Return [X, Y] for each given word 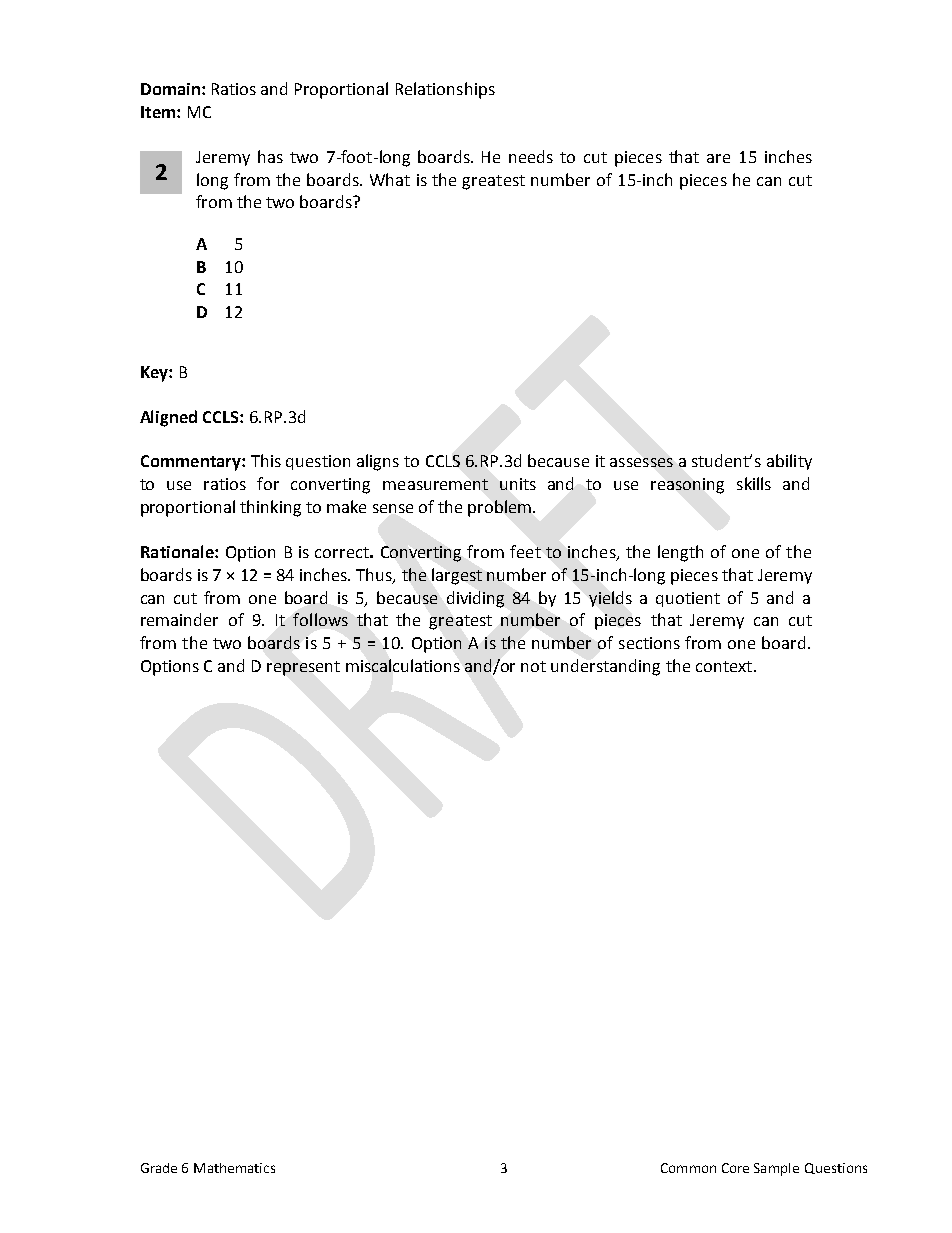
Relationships [445, 90]
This [266, 460]
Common [688, 1168]
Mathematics [234, 1168]
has [270, 156]
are [718, 158]
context [724, 666]
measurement [435, 484]
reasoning [687, 486]
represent [303, 668]
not [533, 666]
